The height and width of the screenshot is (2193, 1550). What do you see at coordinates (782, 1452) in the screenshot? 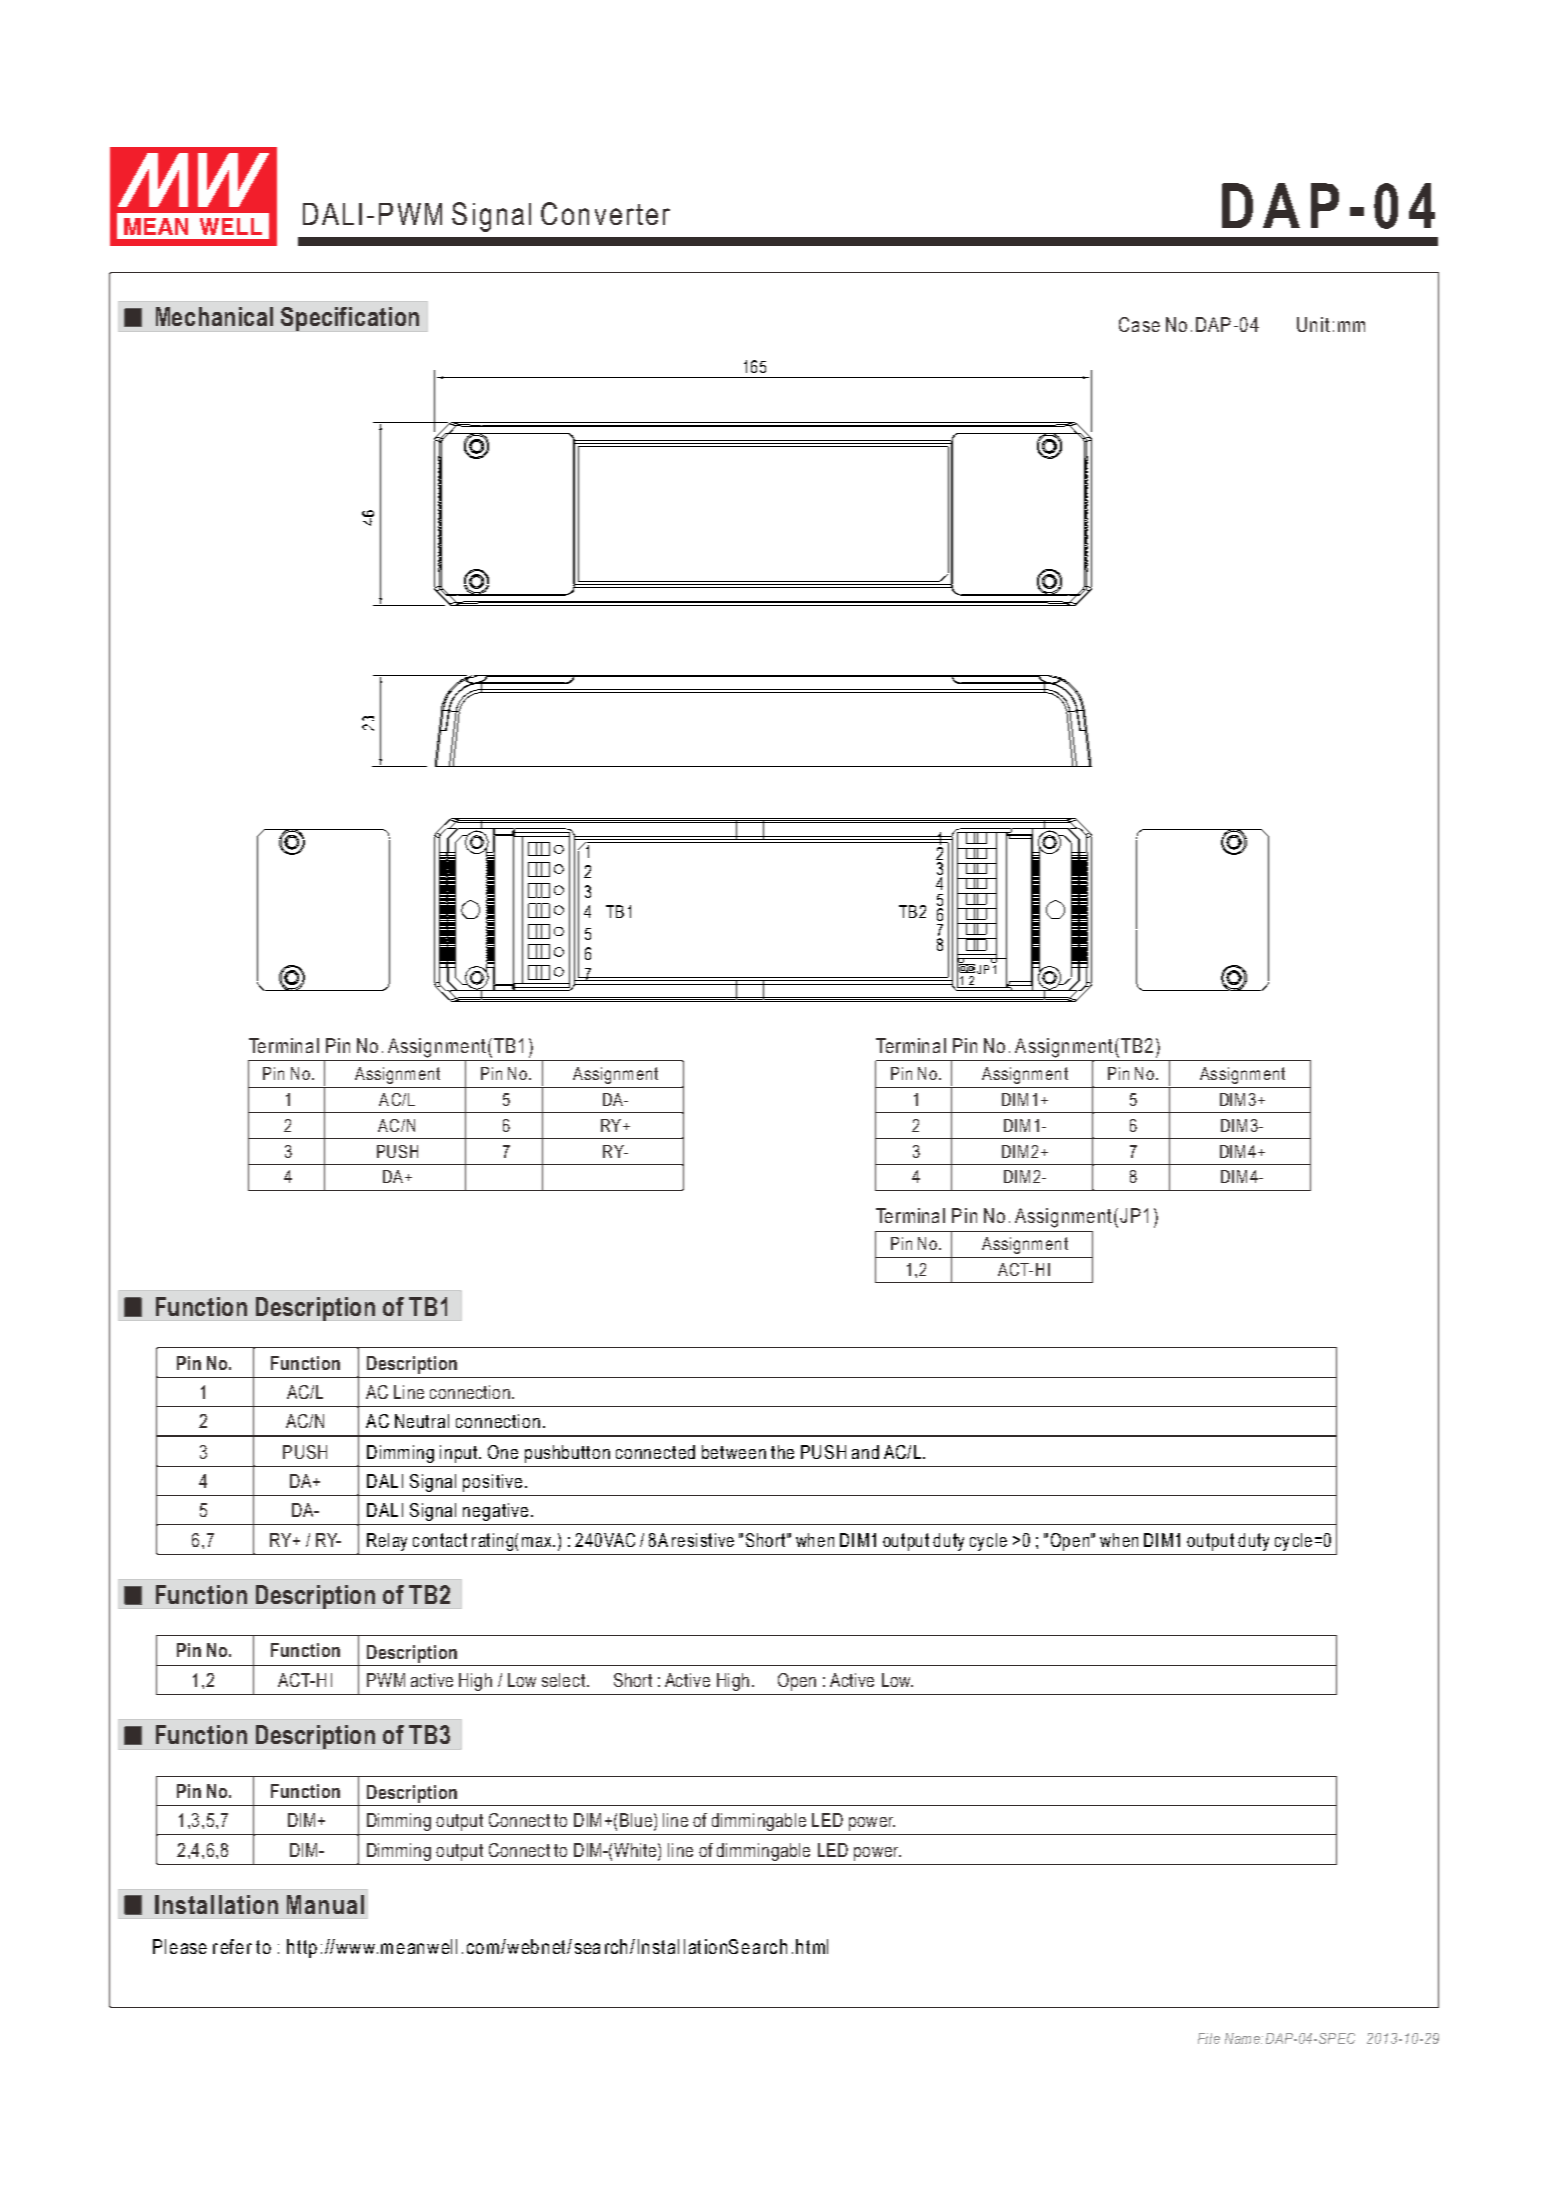
I see `the` at bounding box center [782, 1452].
